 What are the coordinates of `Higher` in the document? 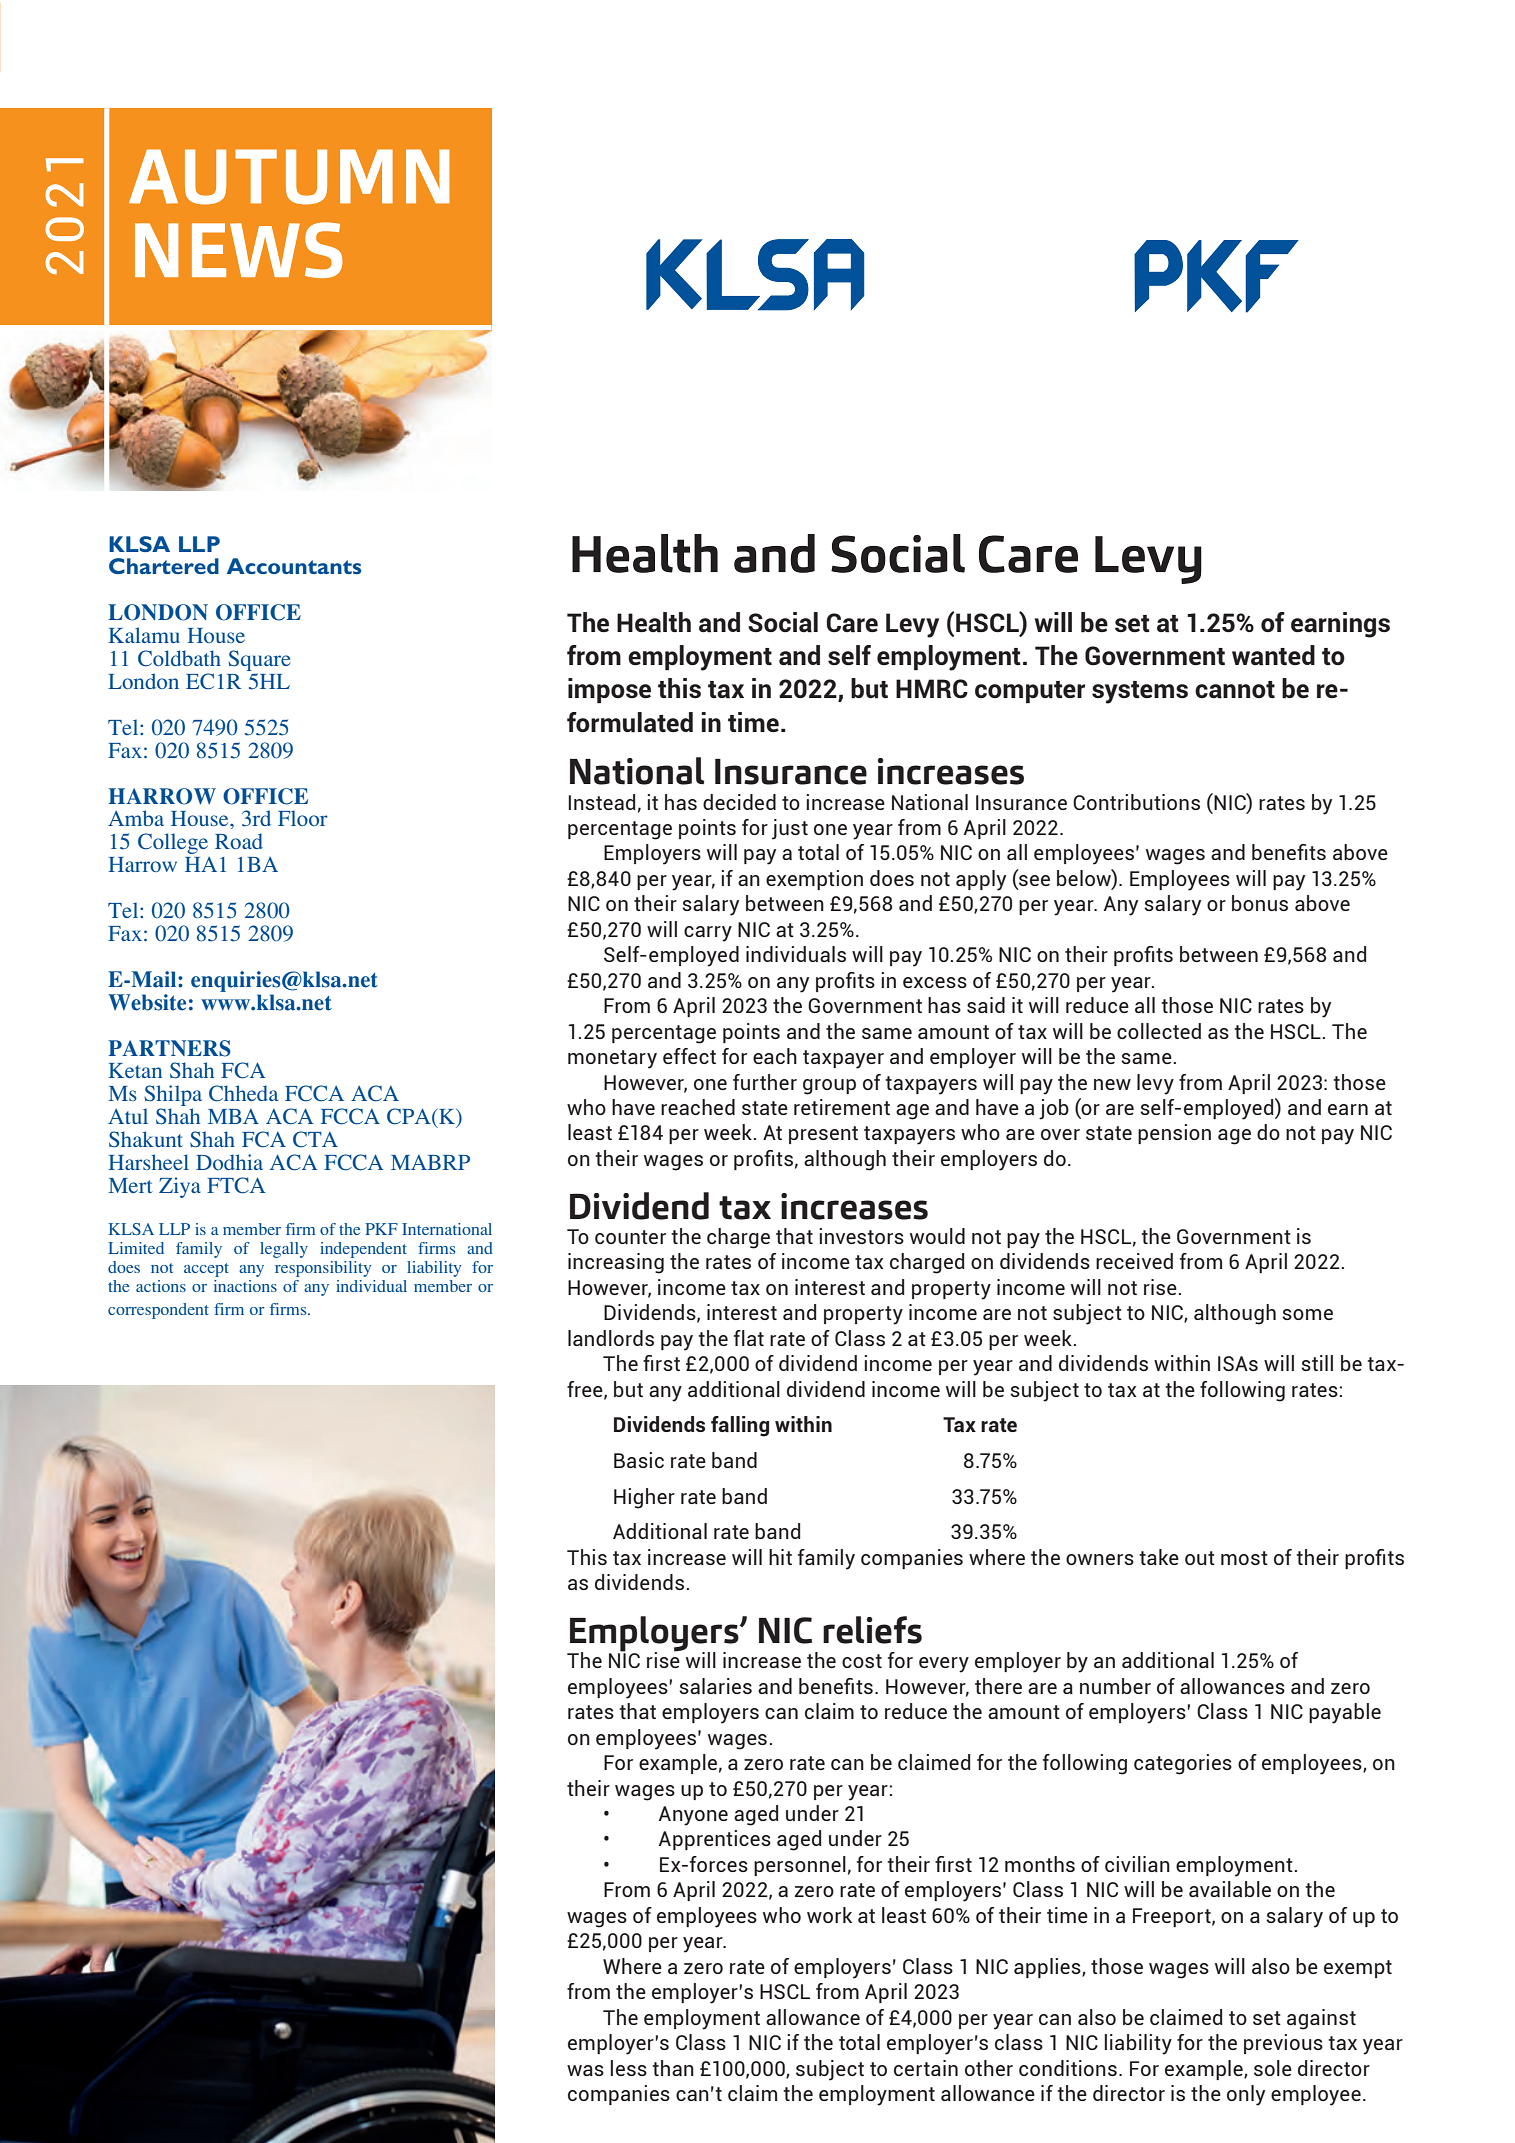 It's located at (644, 1498).
